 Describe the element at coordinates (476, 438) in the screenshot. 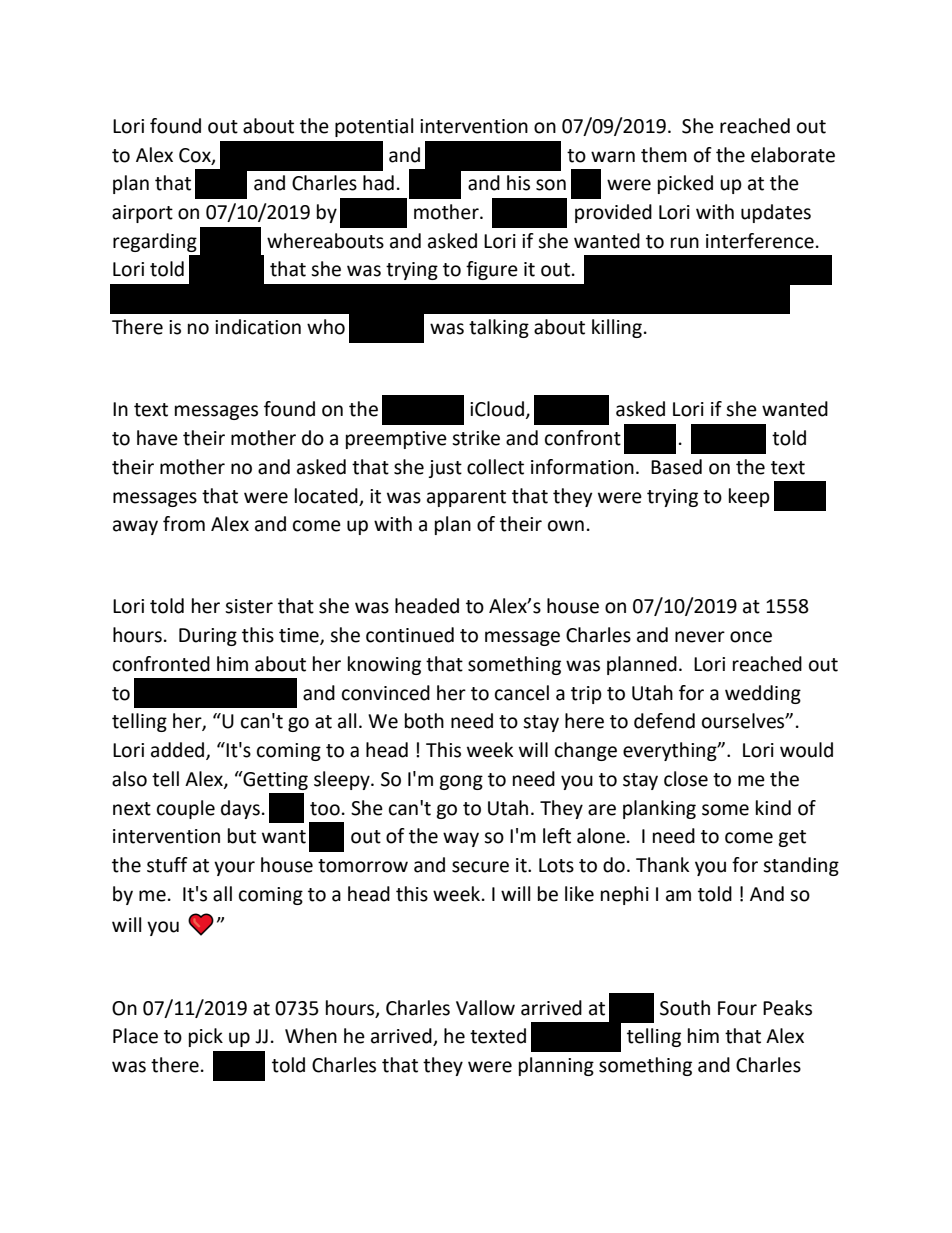

I see `strike` at that location.
